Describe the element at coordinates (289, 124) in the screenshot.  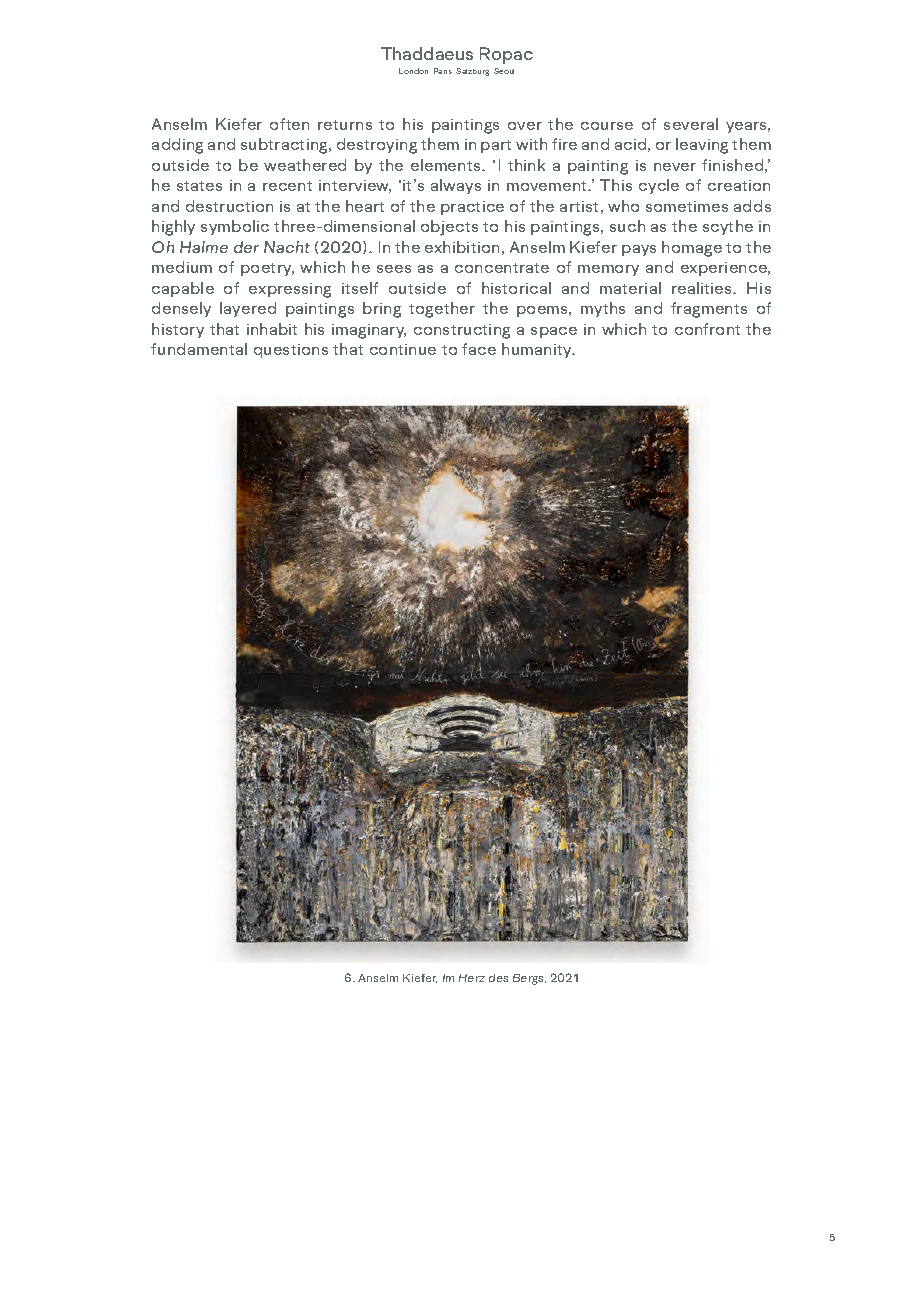
I see `often` at that location.
